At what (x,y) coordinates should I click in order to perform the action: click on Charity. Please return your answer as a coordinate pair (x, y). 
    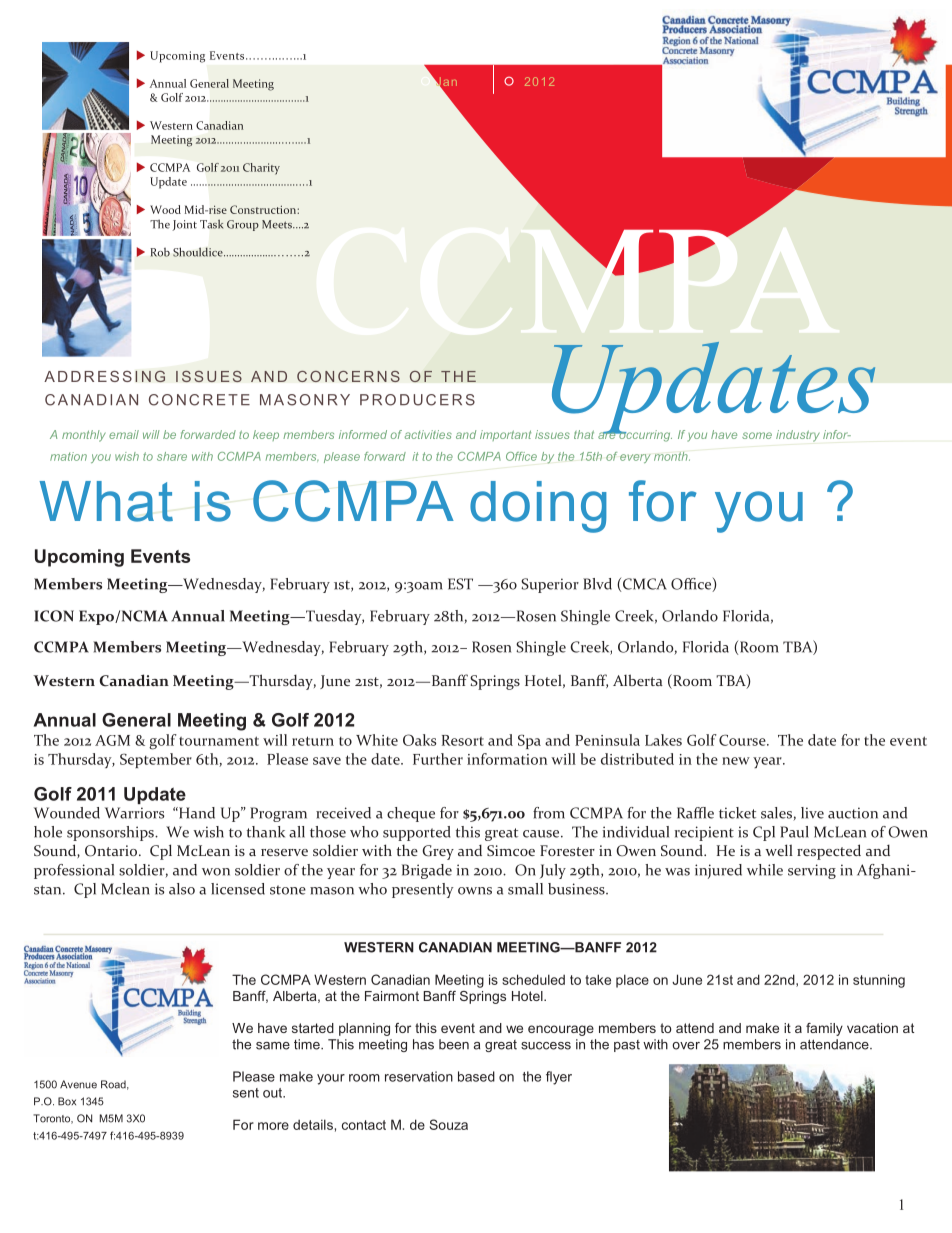
    Looking at the image, I should click on (261, 169).
